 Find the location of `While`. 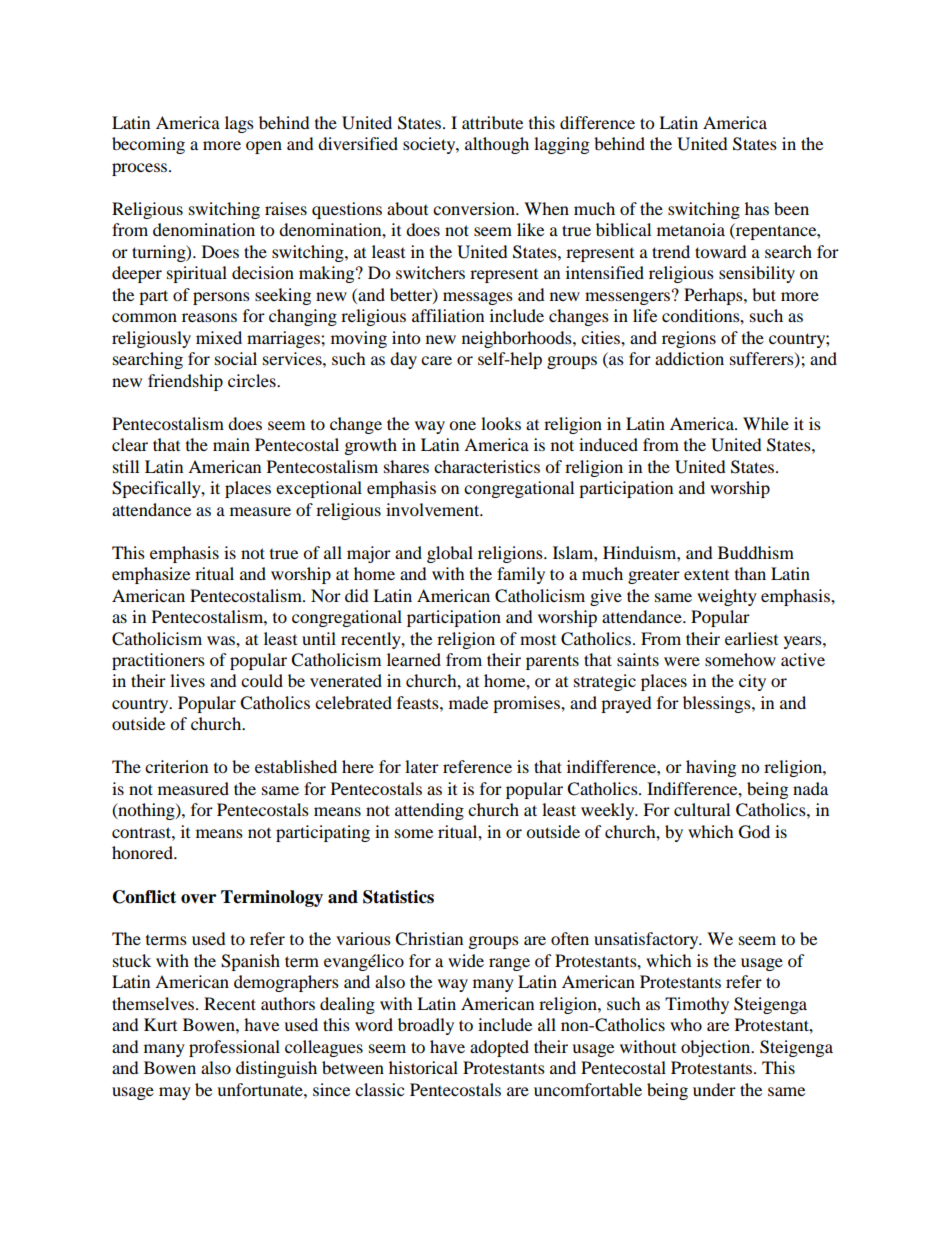

While is located at coordinates (766, 423).
